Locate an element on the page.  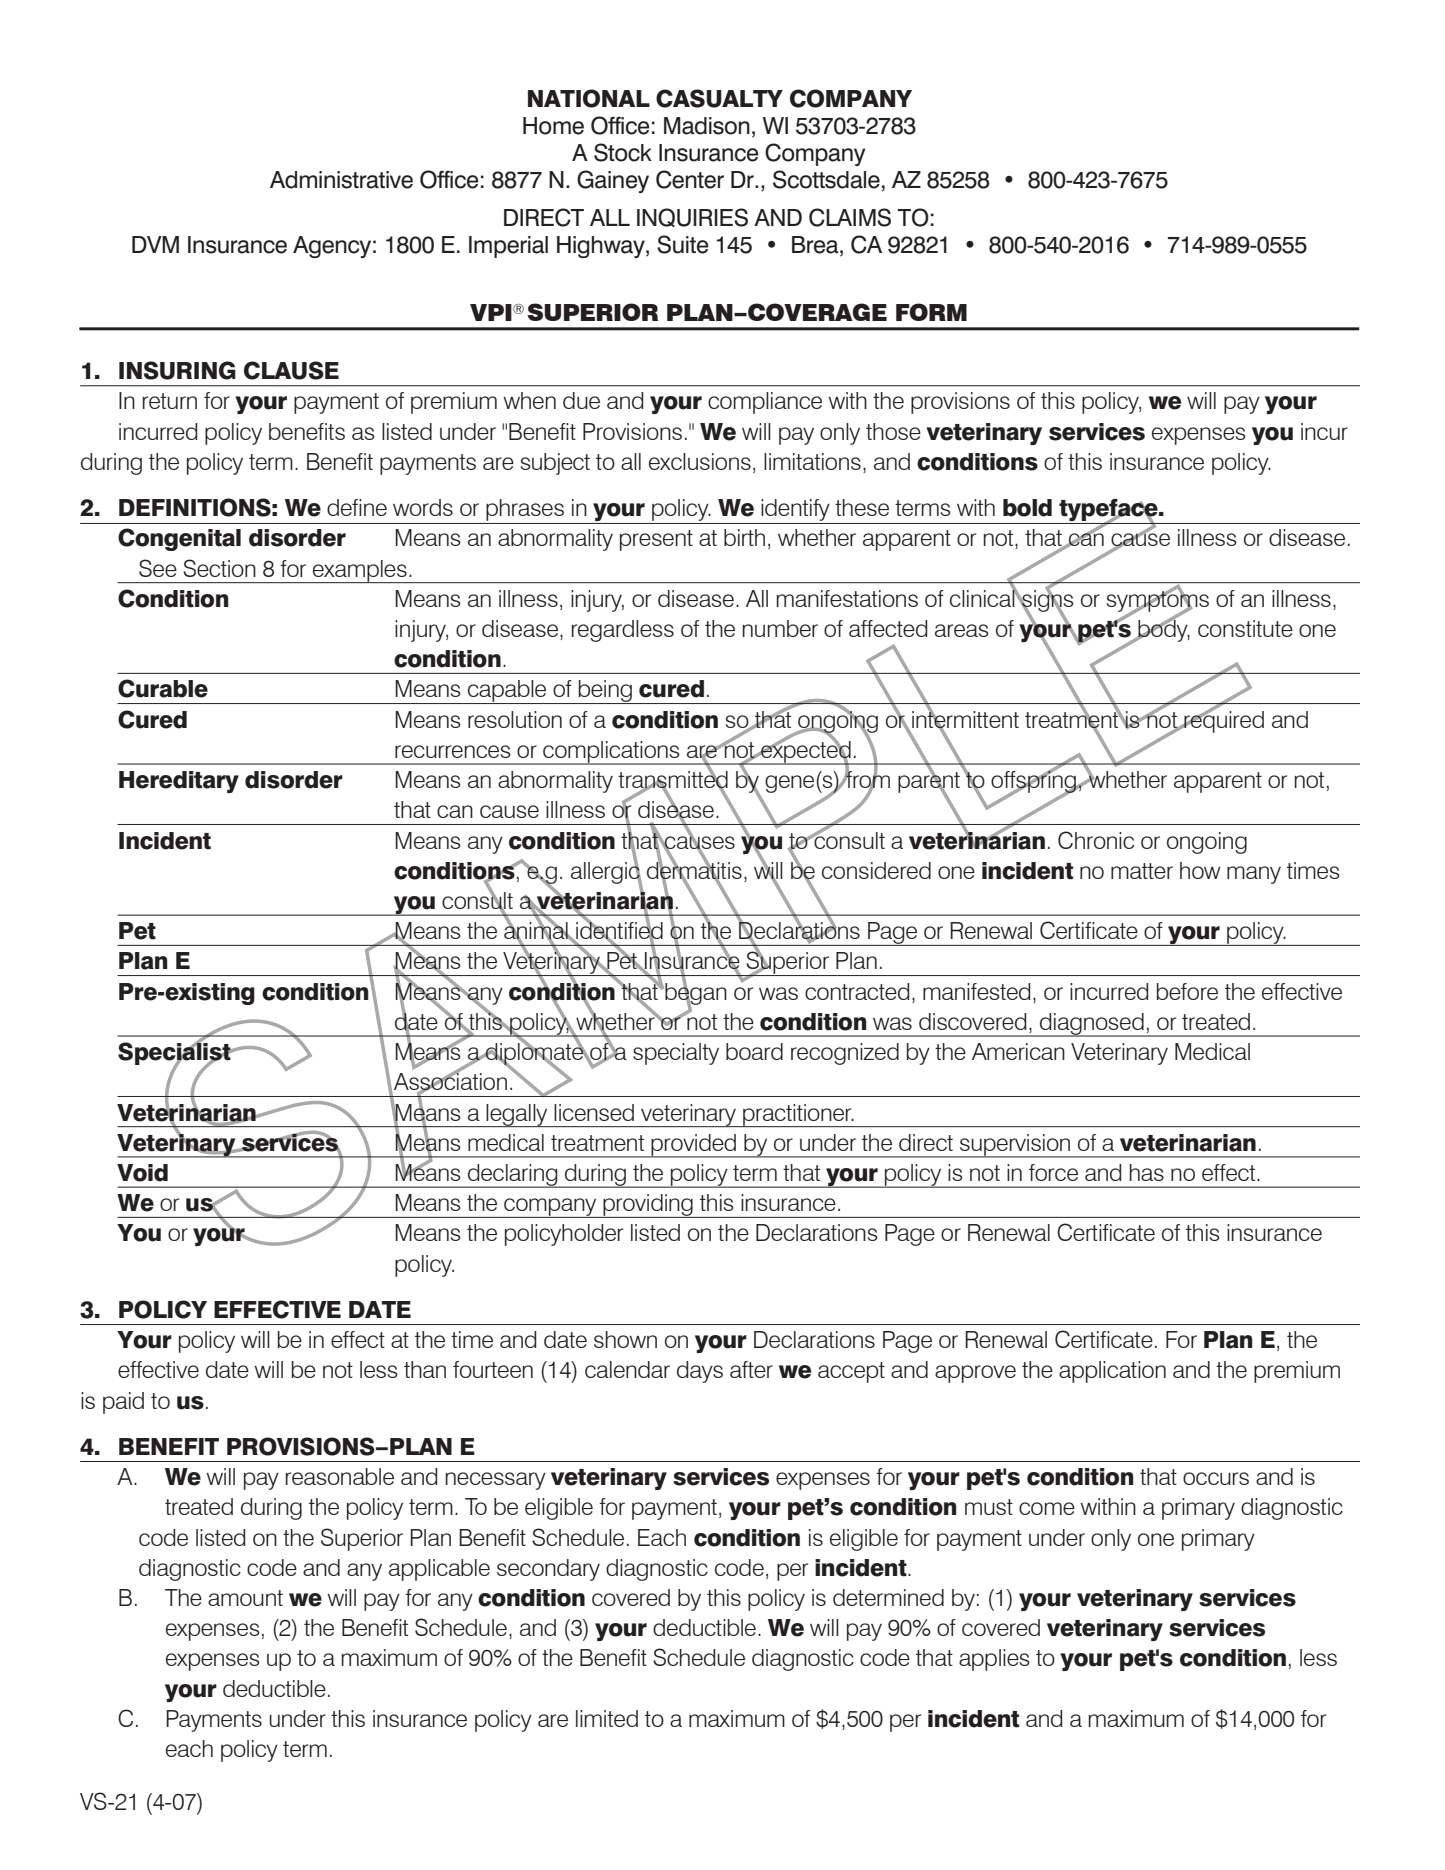
specialty is located at coordinates (676, 1054).
